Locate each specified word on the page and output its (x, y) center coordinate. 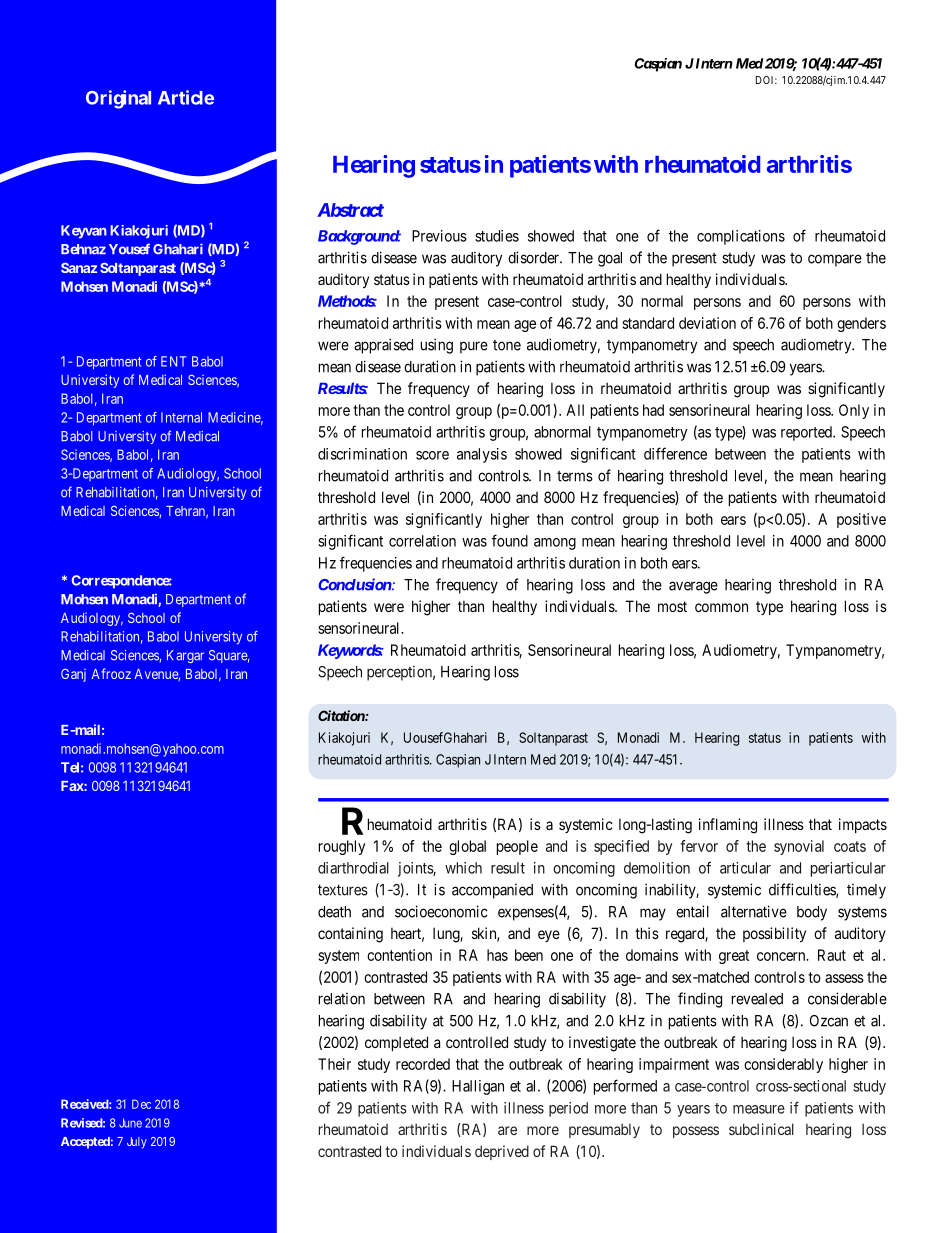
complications (741, 237)
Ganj (73, 675)
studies (497, 236)
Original (118, 99)
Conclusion (355, 584)
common (721, 607)
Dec (141, 1104)
